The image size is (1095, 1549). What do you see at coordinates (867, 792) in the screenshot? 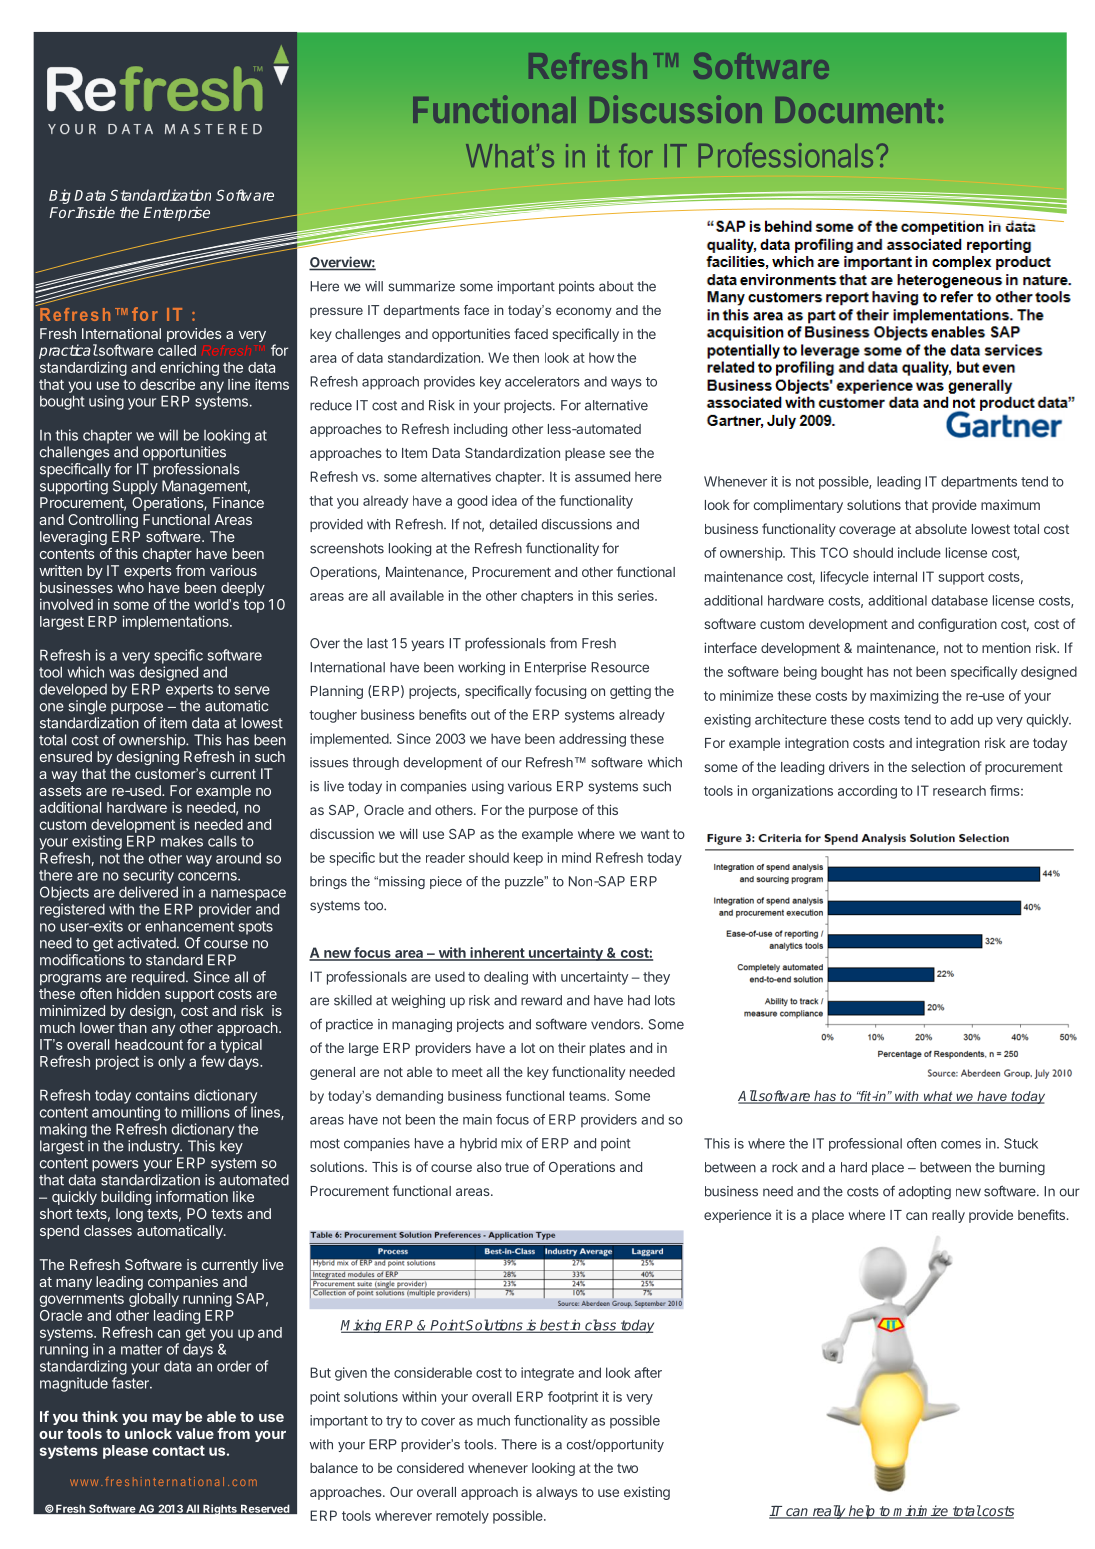
I see `according` at bounding box center [867, 792].
